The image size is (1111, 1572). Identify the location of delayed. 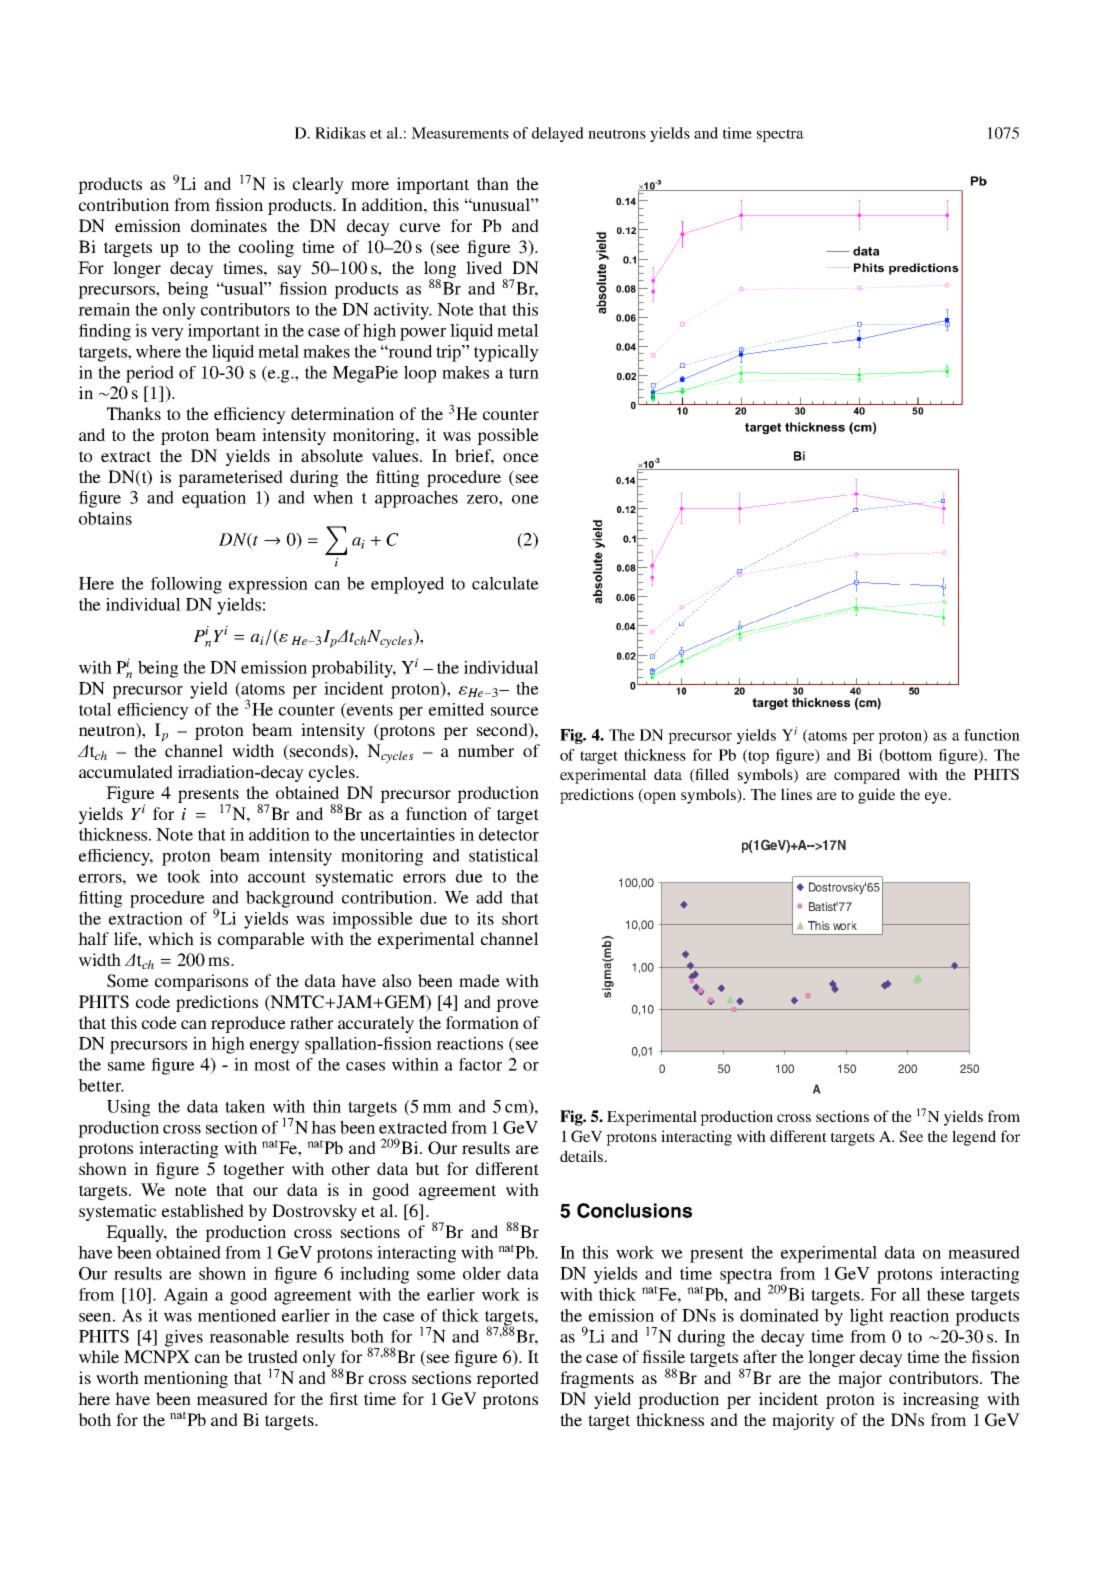
(558, 134).
